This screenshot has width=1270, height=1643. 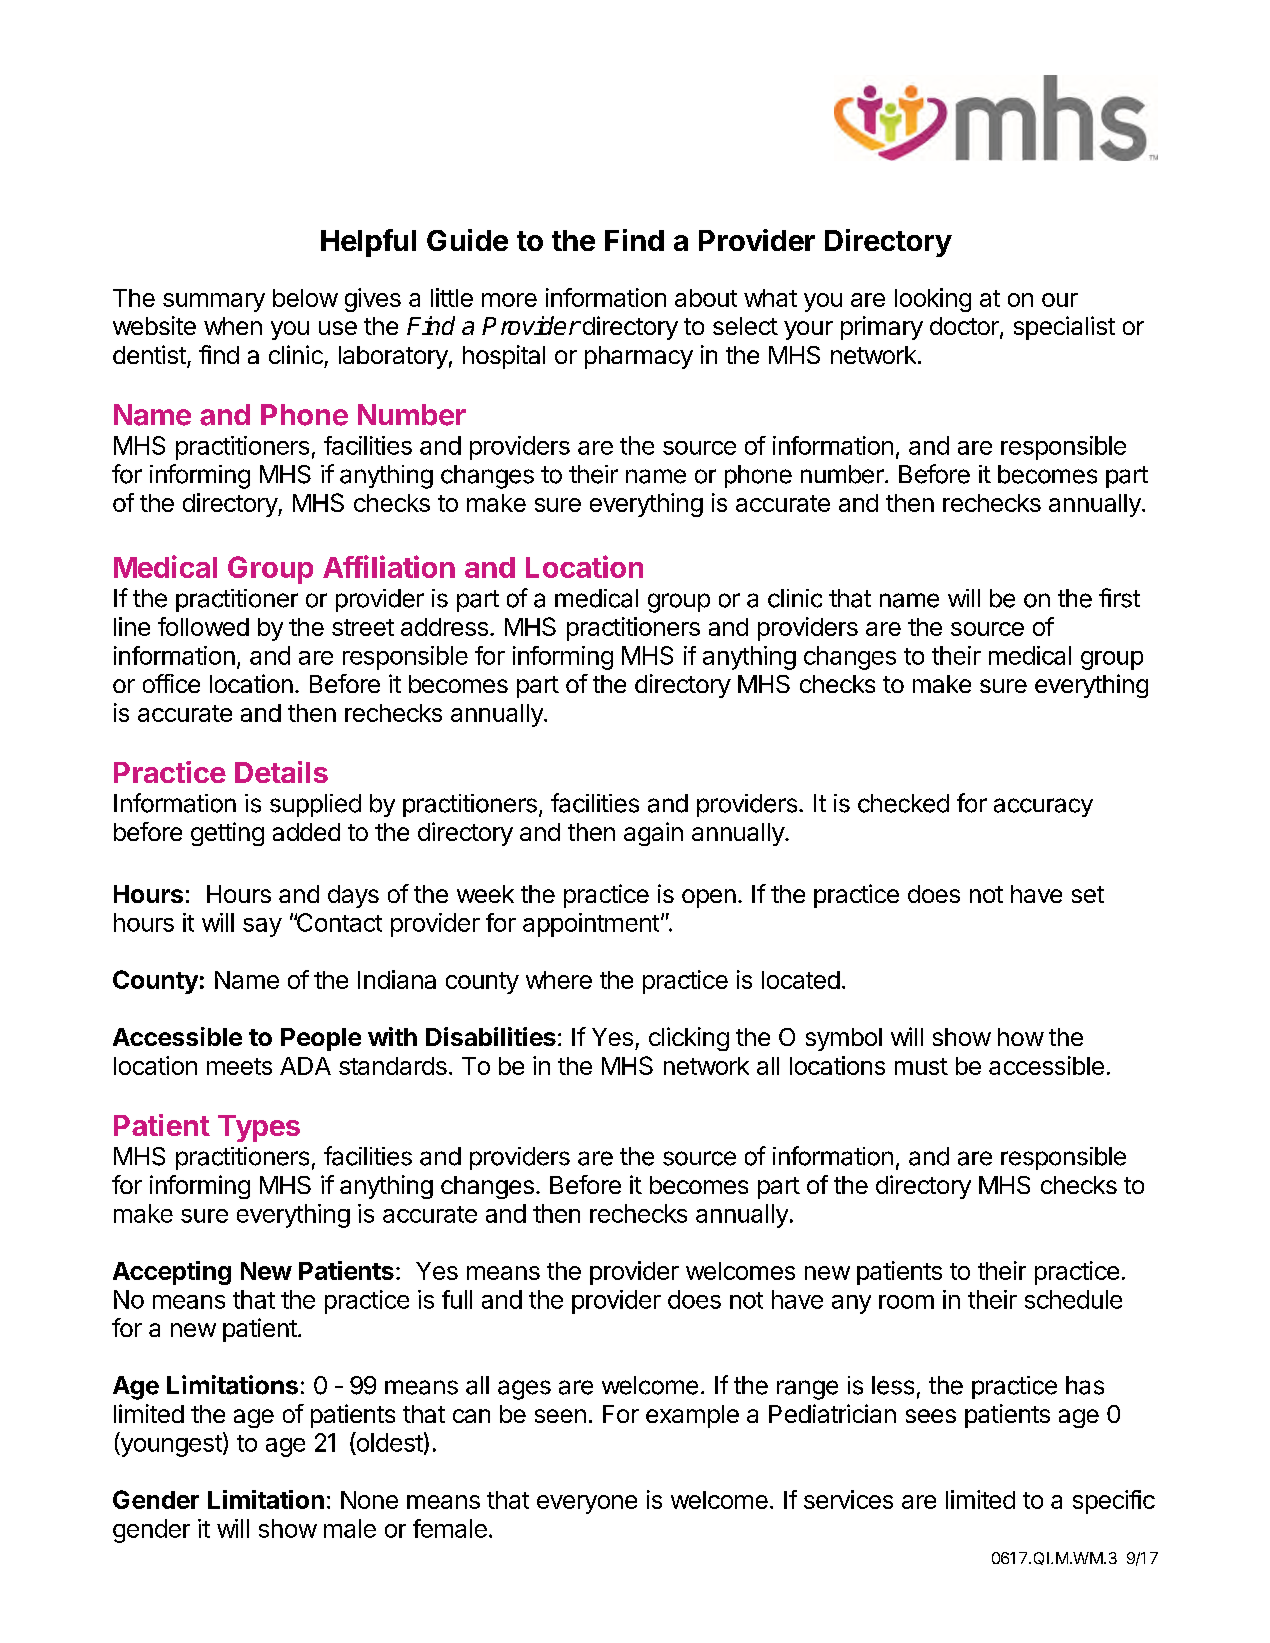 What do you see at coordinates (281, 772) in the screenshot?
I see `Details` at bounding box center [281, 772].
